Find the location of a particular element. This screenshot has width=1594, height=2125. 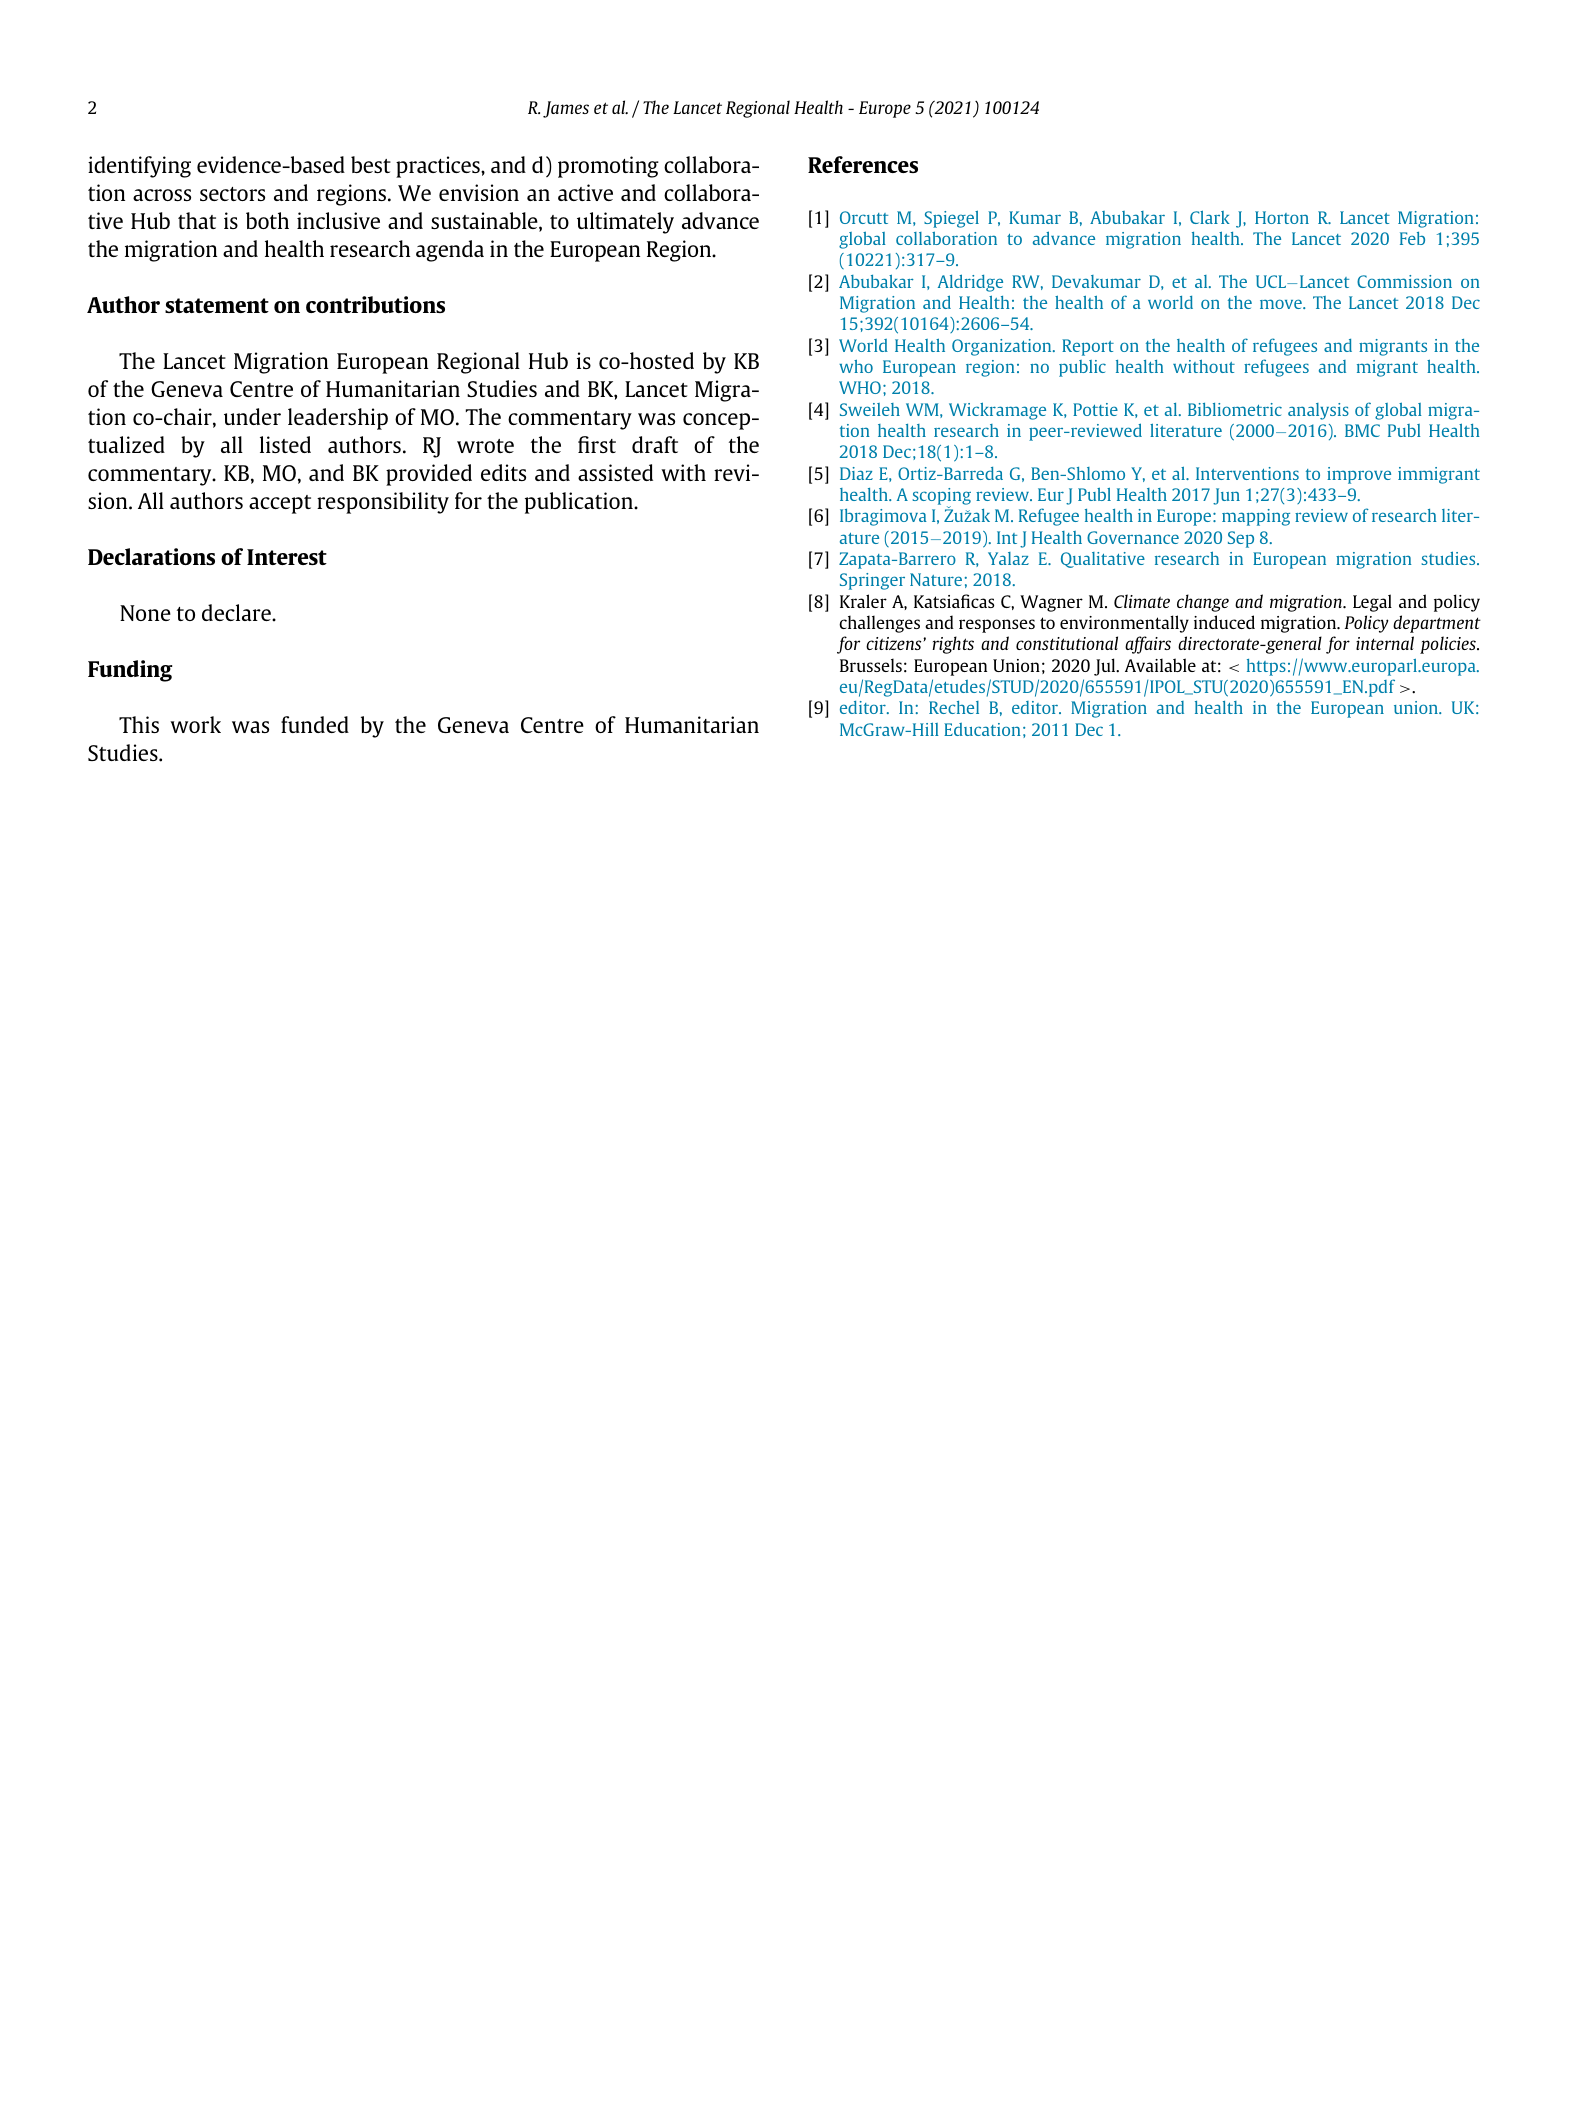

best is located at coordinates (371, 164).
